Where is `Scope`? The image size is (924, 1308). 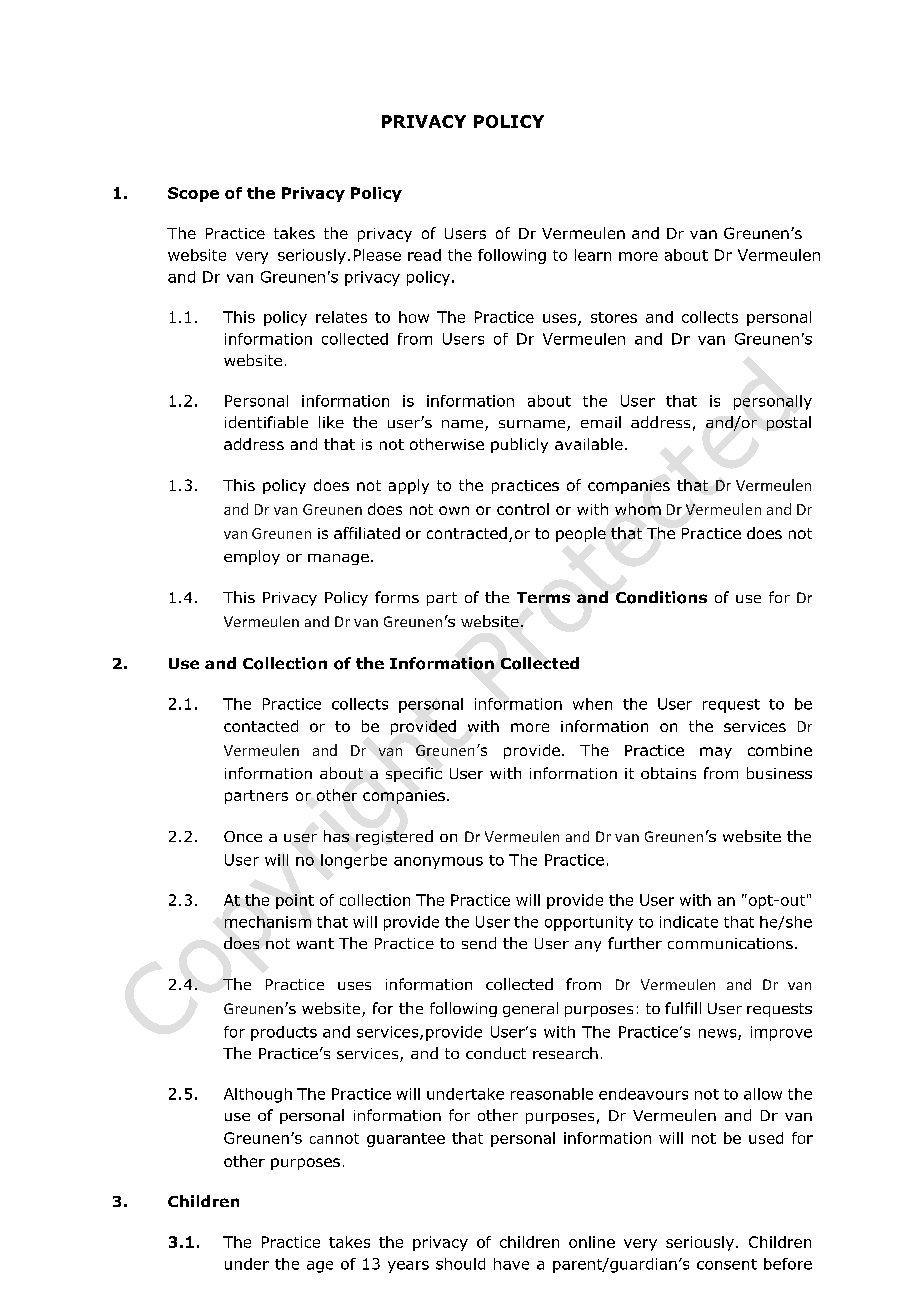
Scope is located at coordinates (193, 194).
